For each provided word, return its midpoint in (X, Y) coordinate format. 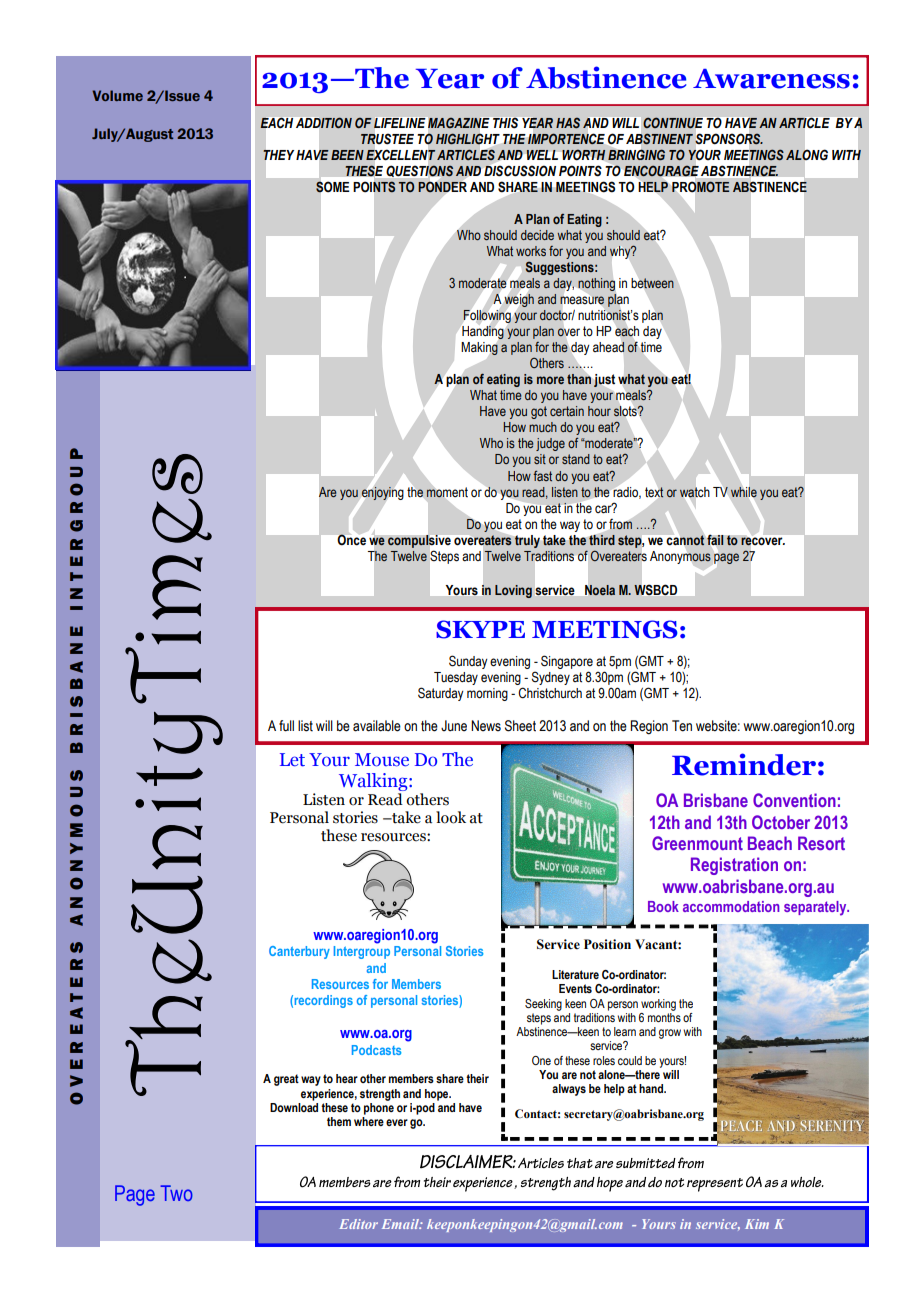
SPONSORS (729, 139)
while (744, 492)
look (451, 817)
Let (292, 760)
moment (447, 492)
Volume (117, 95)
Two (177, 1193)
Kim (757, 1224)
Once (351, 540)
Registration (734, 866)
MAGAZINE (458, 123)
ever (397, 1122)
